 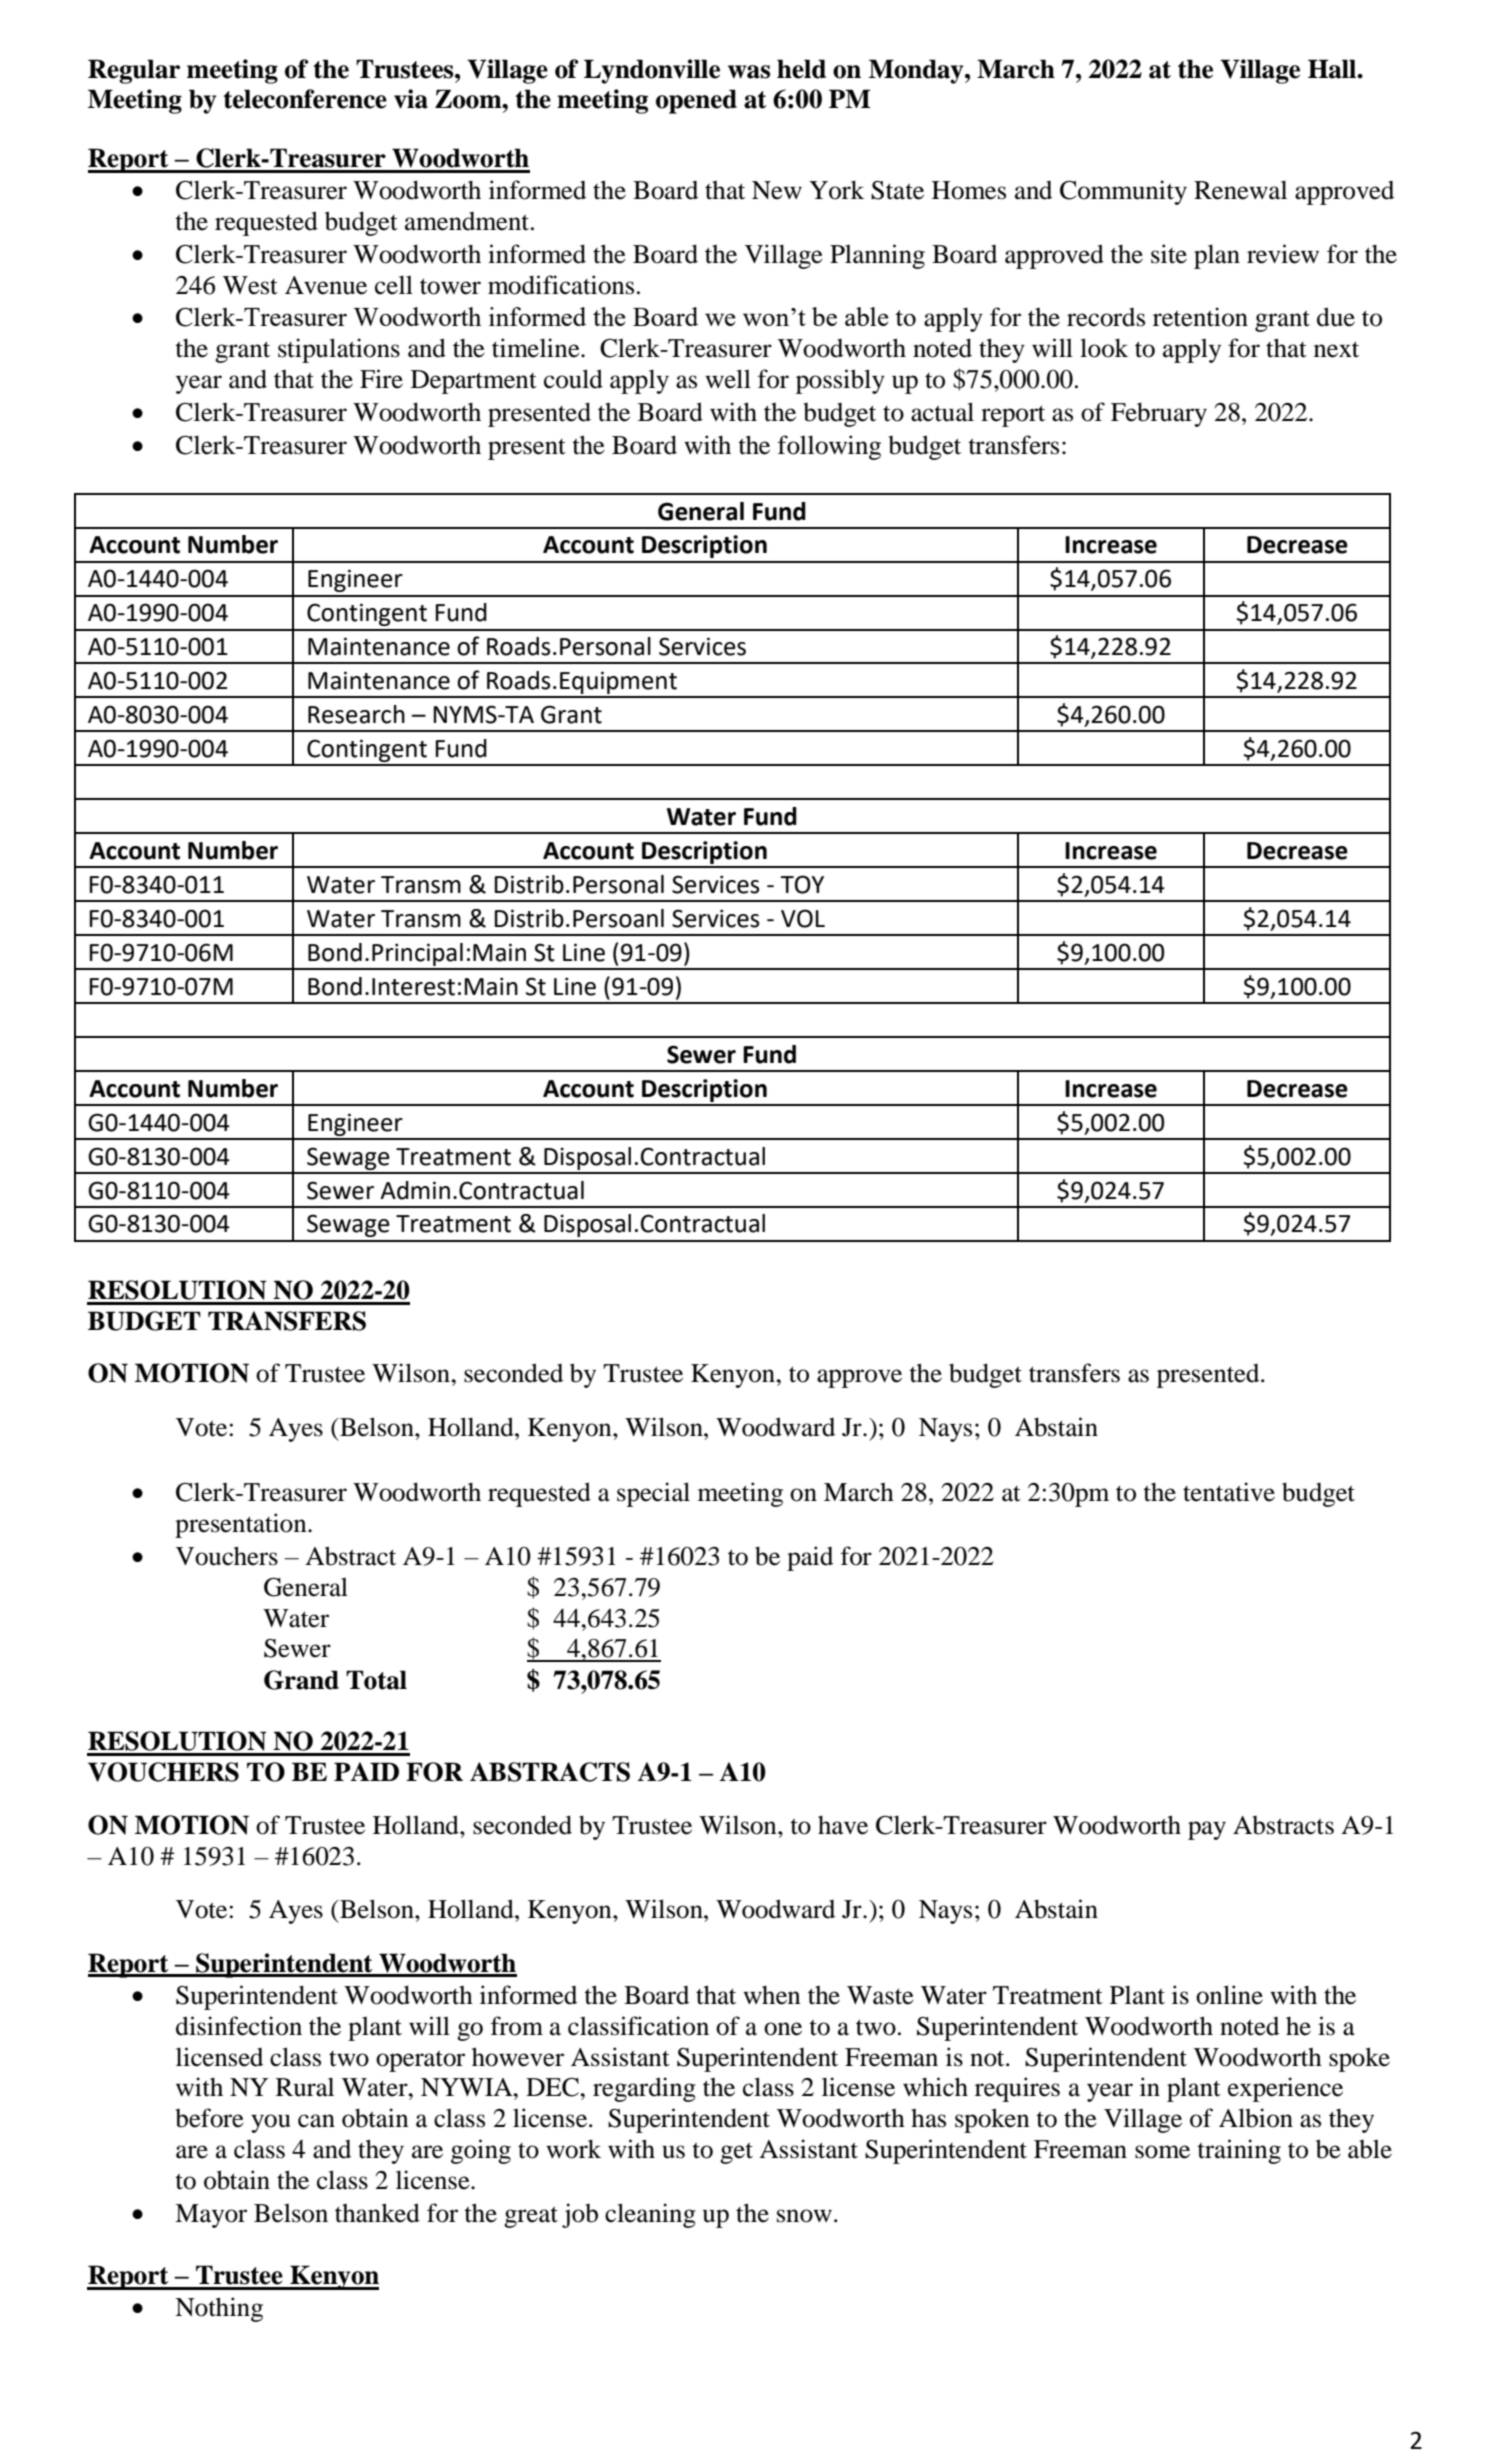 I want to click on snow, so click(x=804, y=2216).
